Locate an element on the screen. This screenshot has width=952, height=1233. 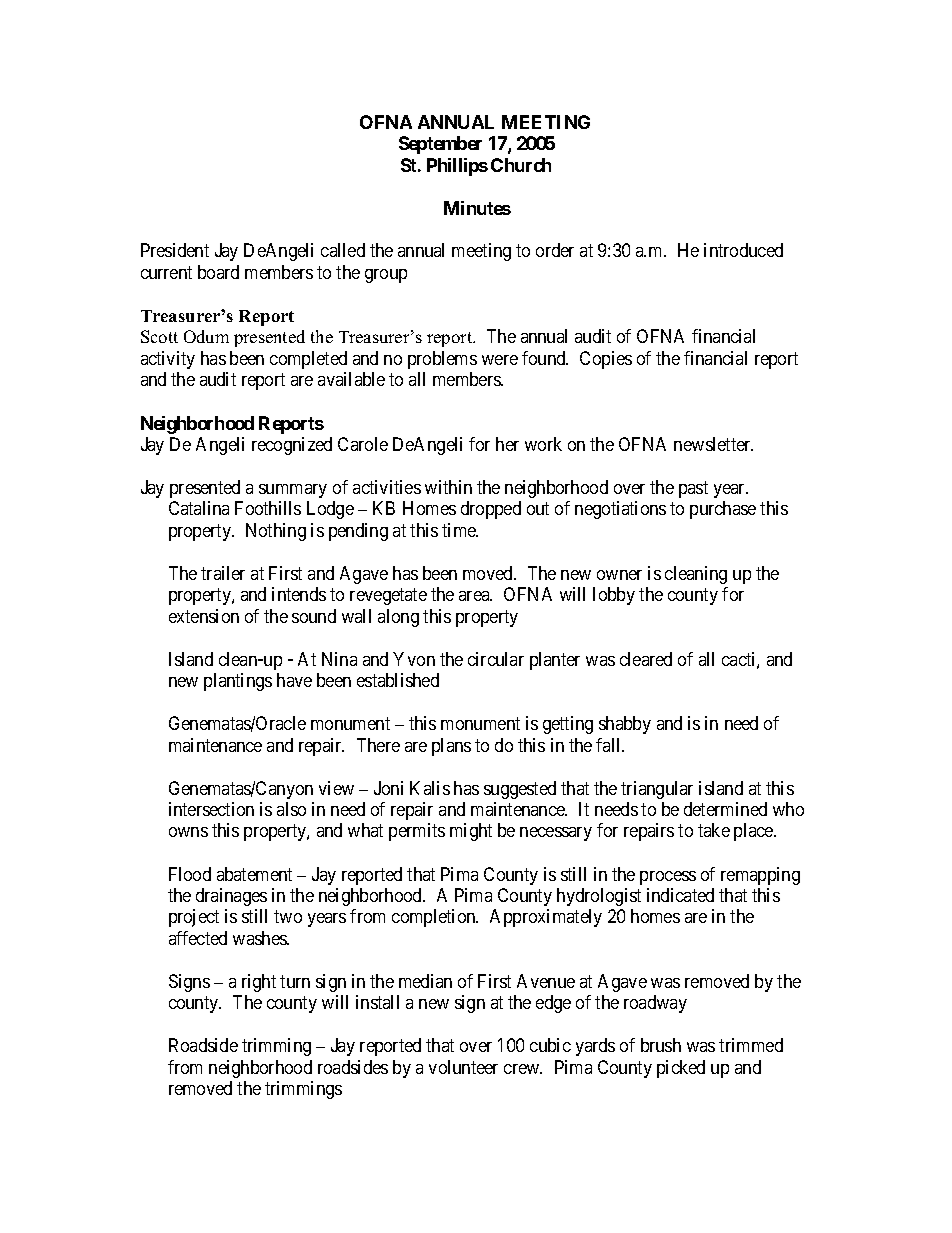
President is located at coordinates (175, 250).
